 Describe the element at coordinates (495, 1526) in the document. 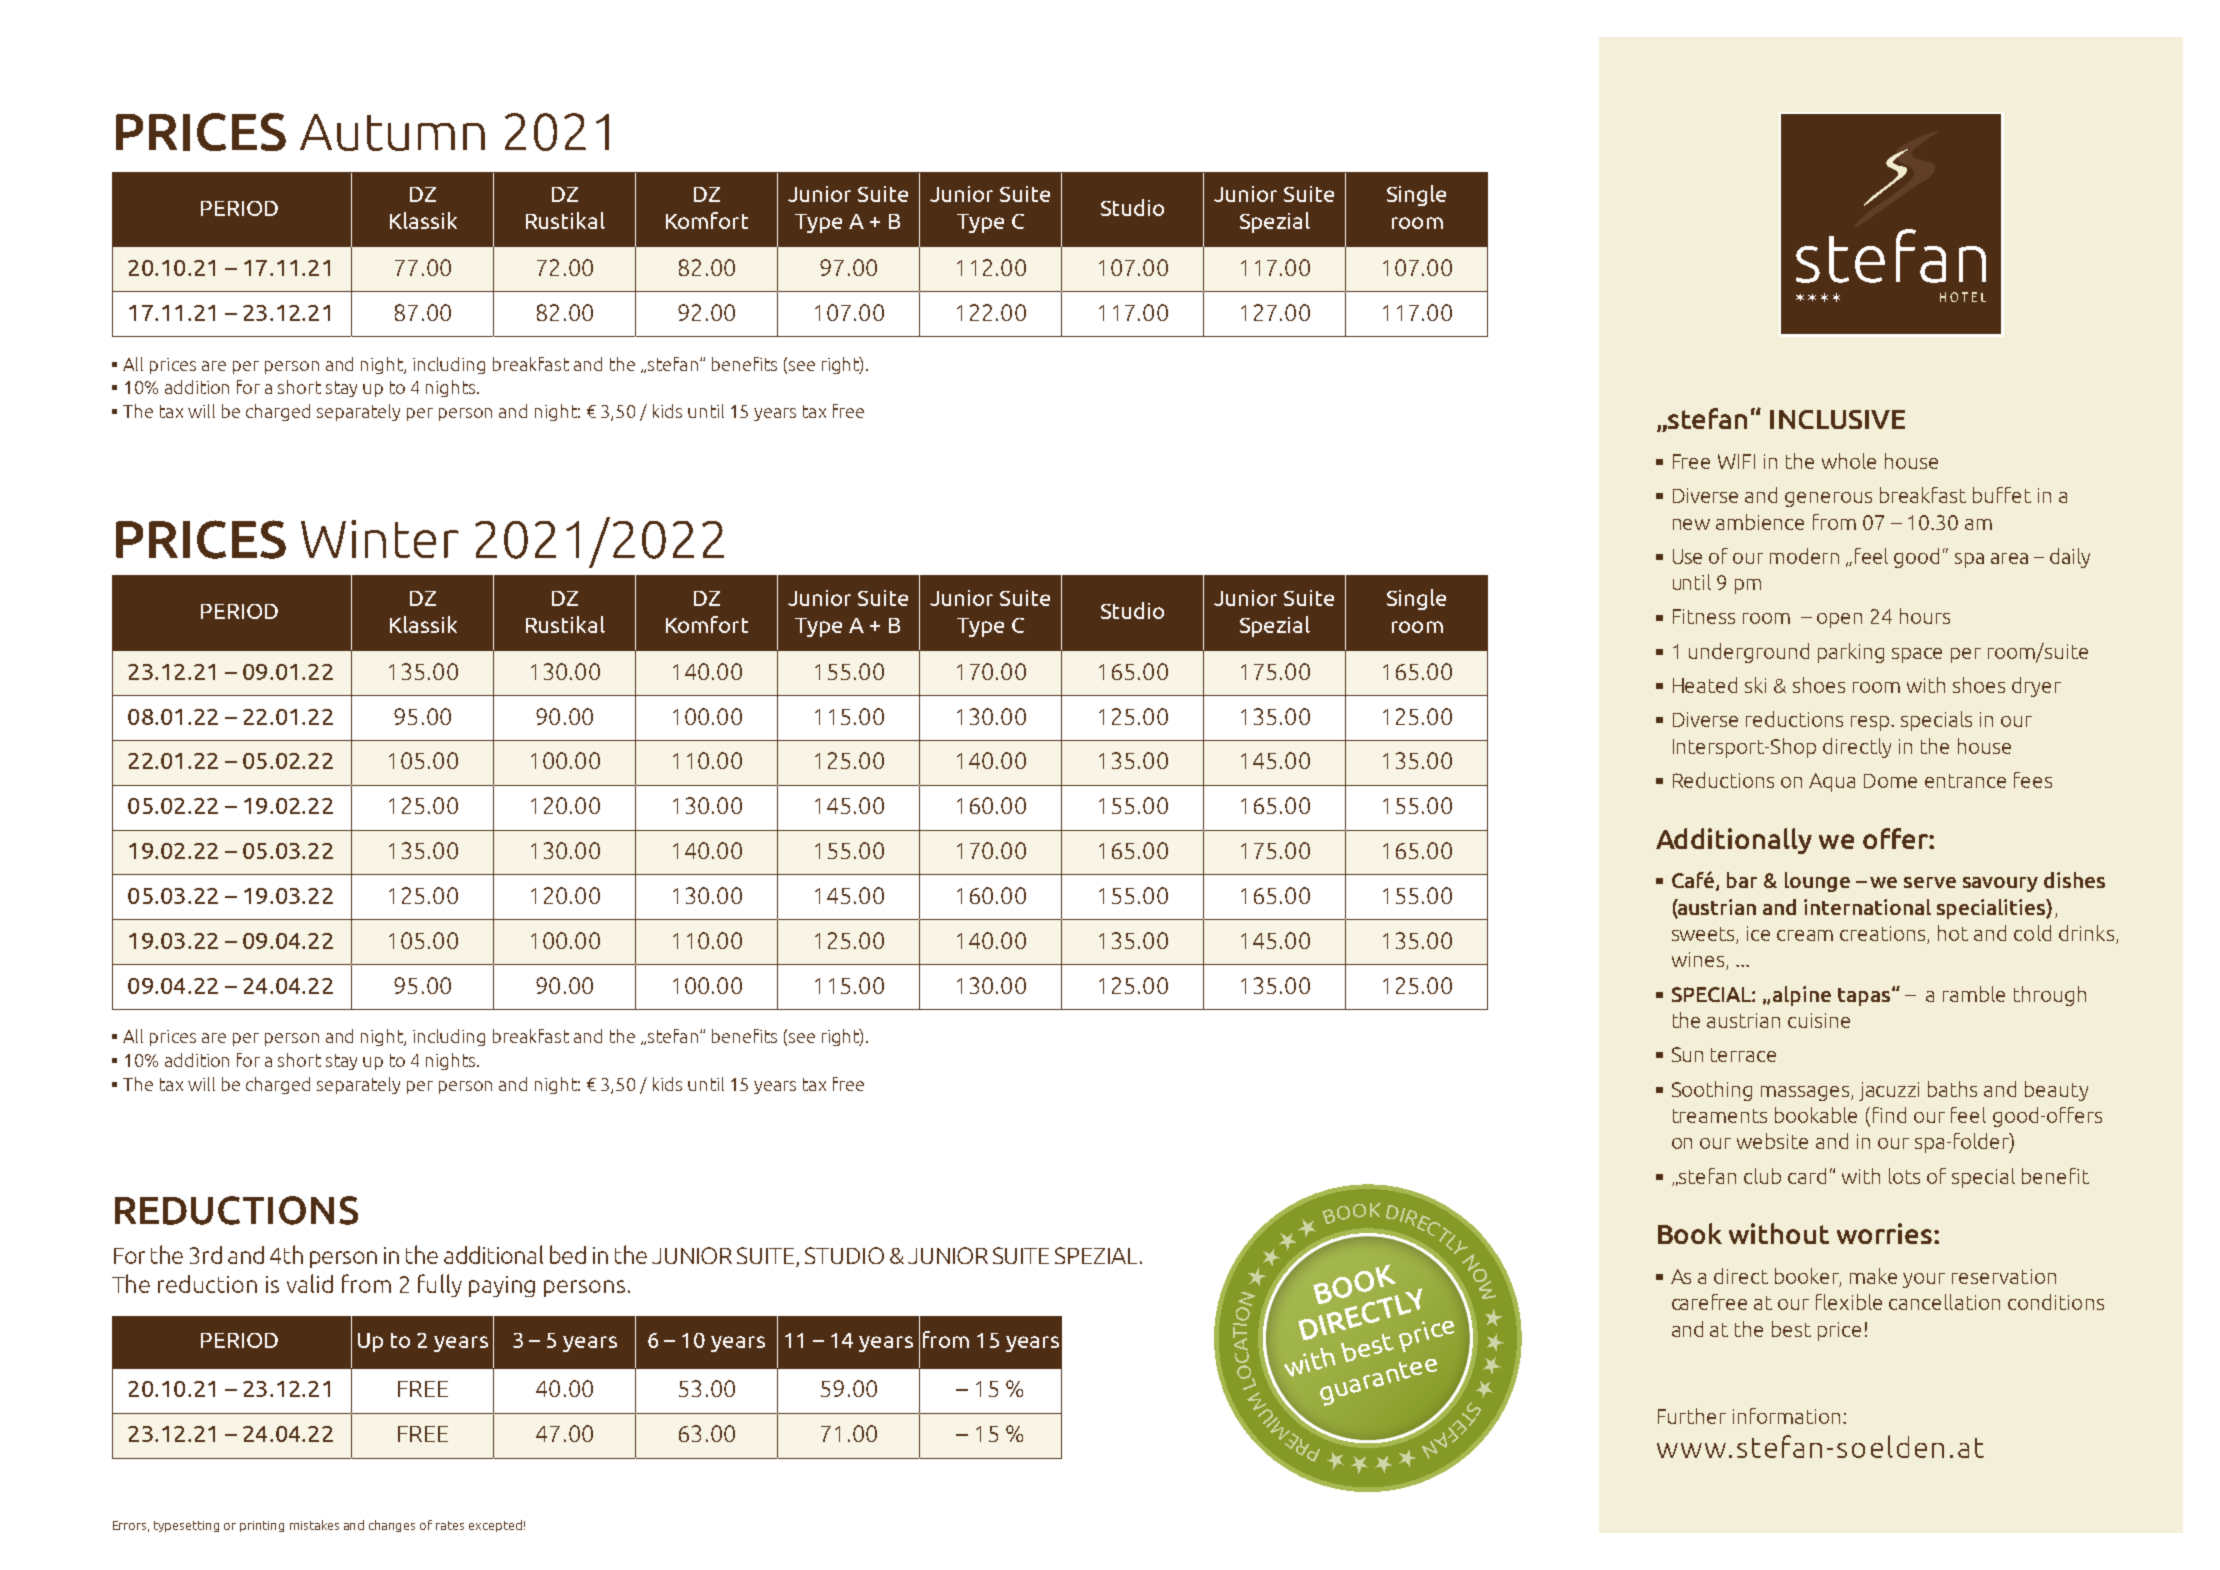

I see `excepted` at that location.
